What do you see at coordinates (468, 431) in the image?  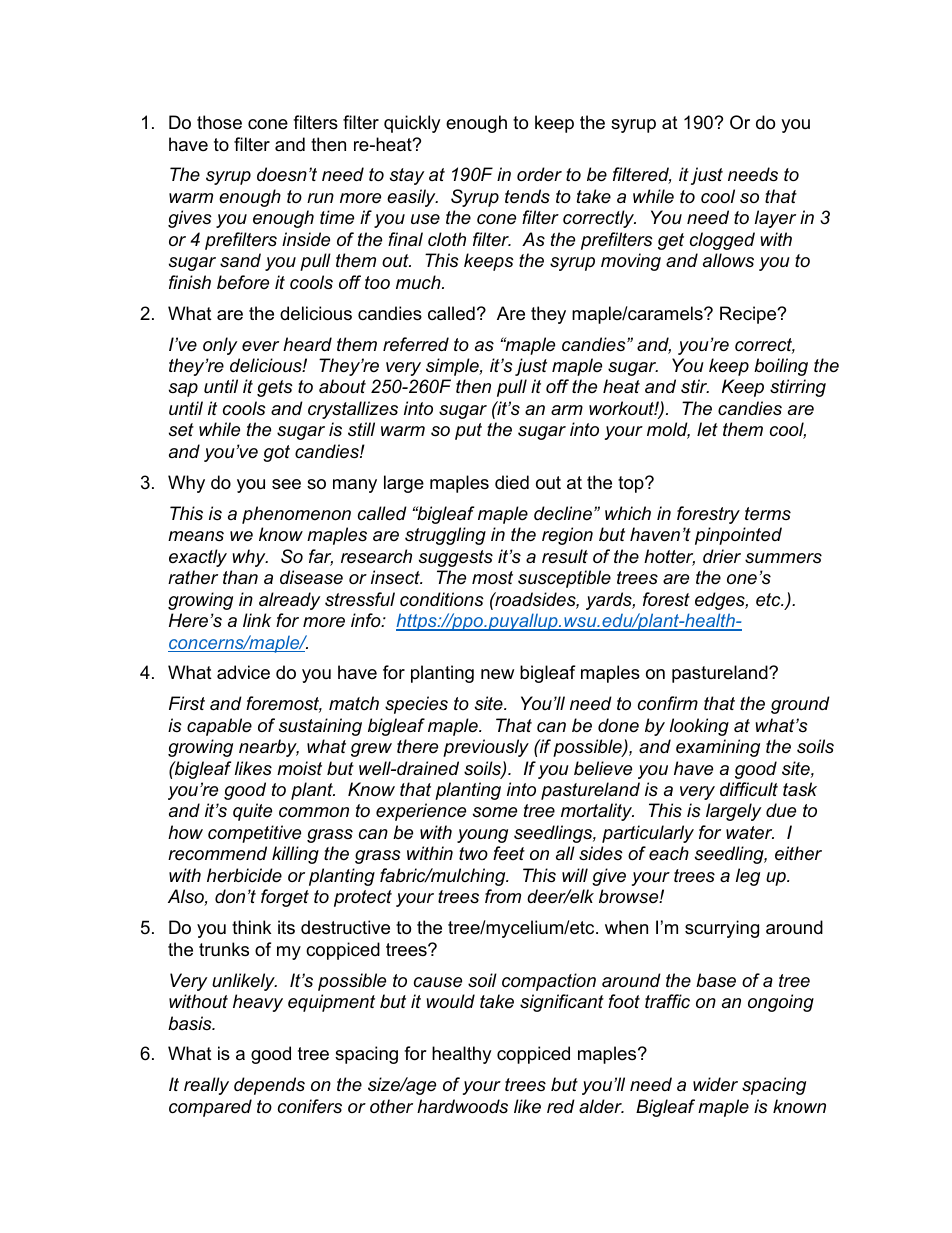 I see `put` at bounding box center [468, 431].
